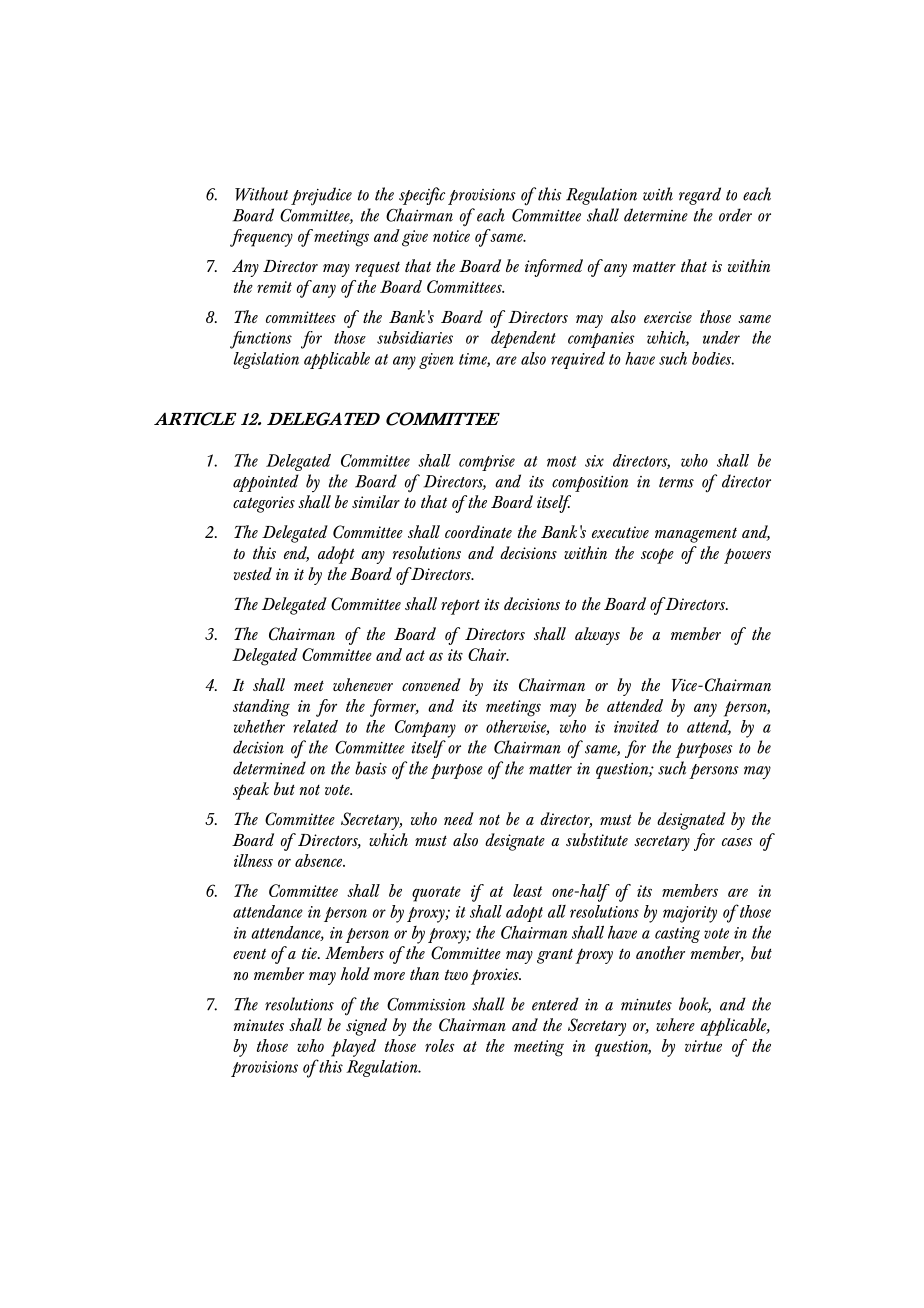  I want to click on regard, so click(700, 196).
